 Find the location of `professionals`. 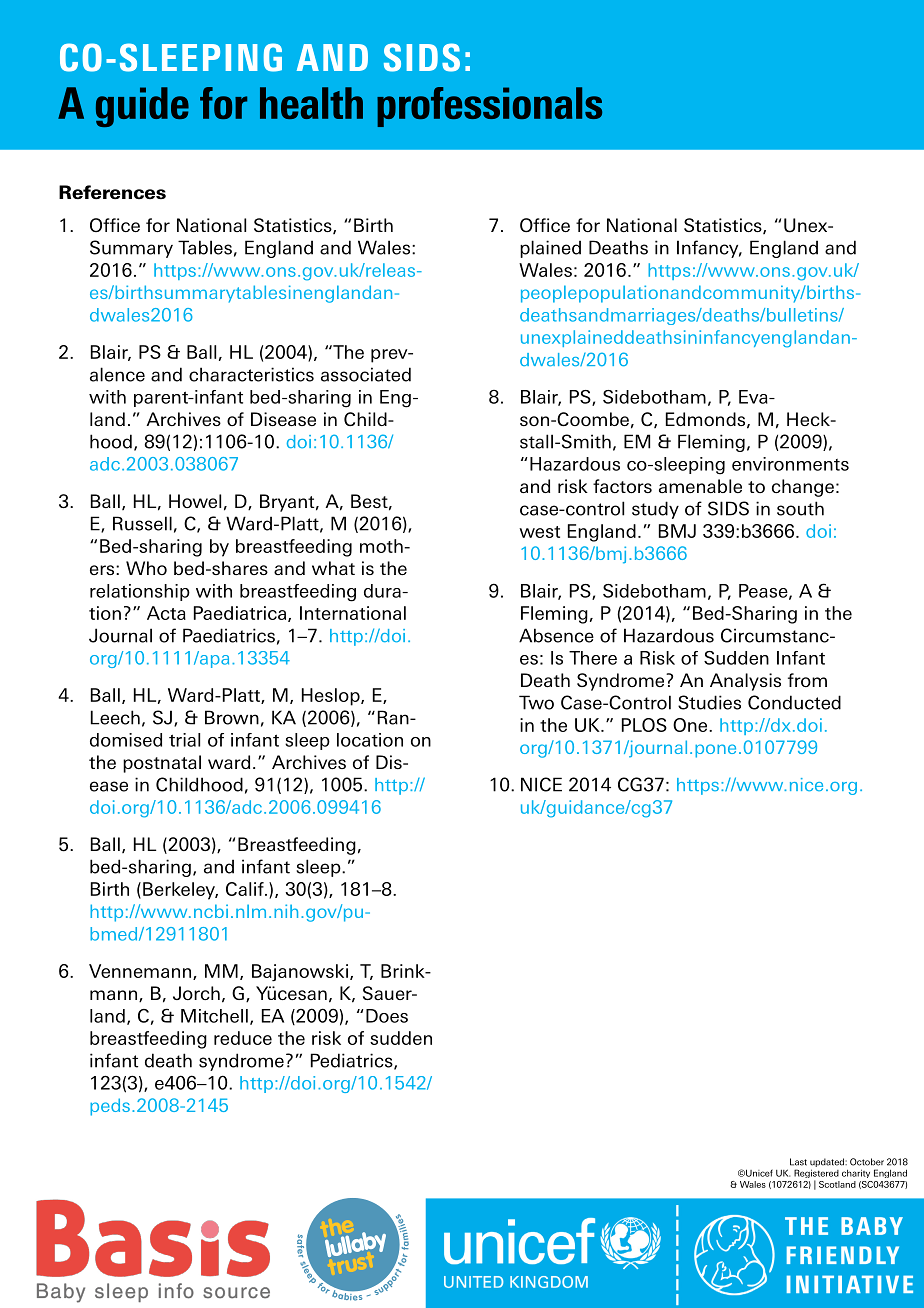

professionals is located at coordinates (489, 107).
